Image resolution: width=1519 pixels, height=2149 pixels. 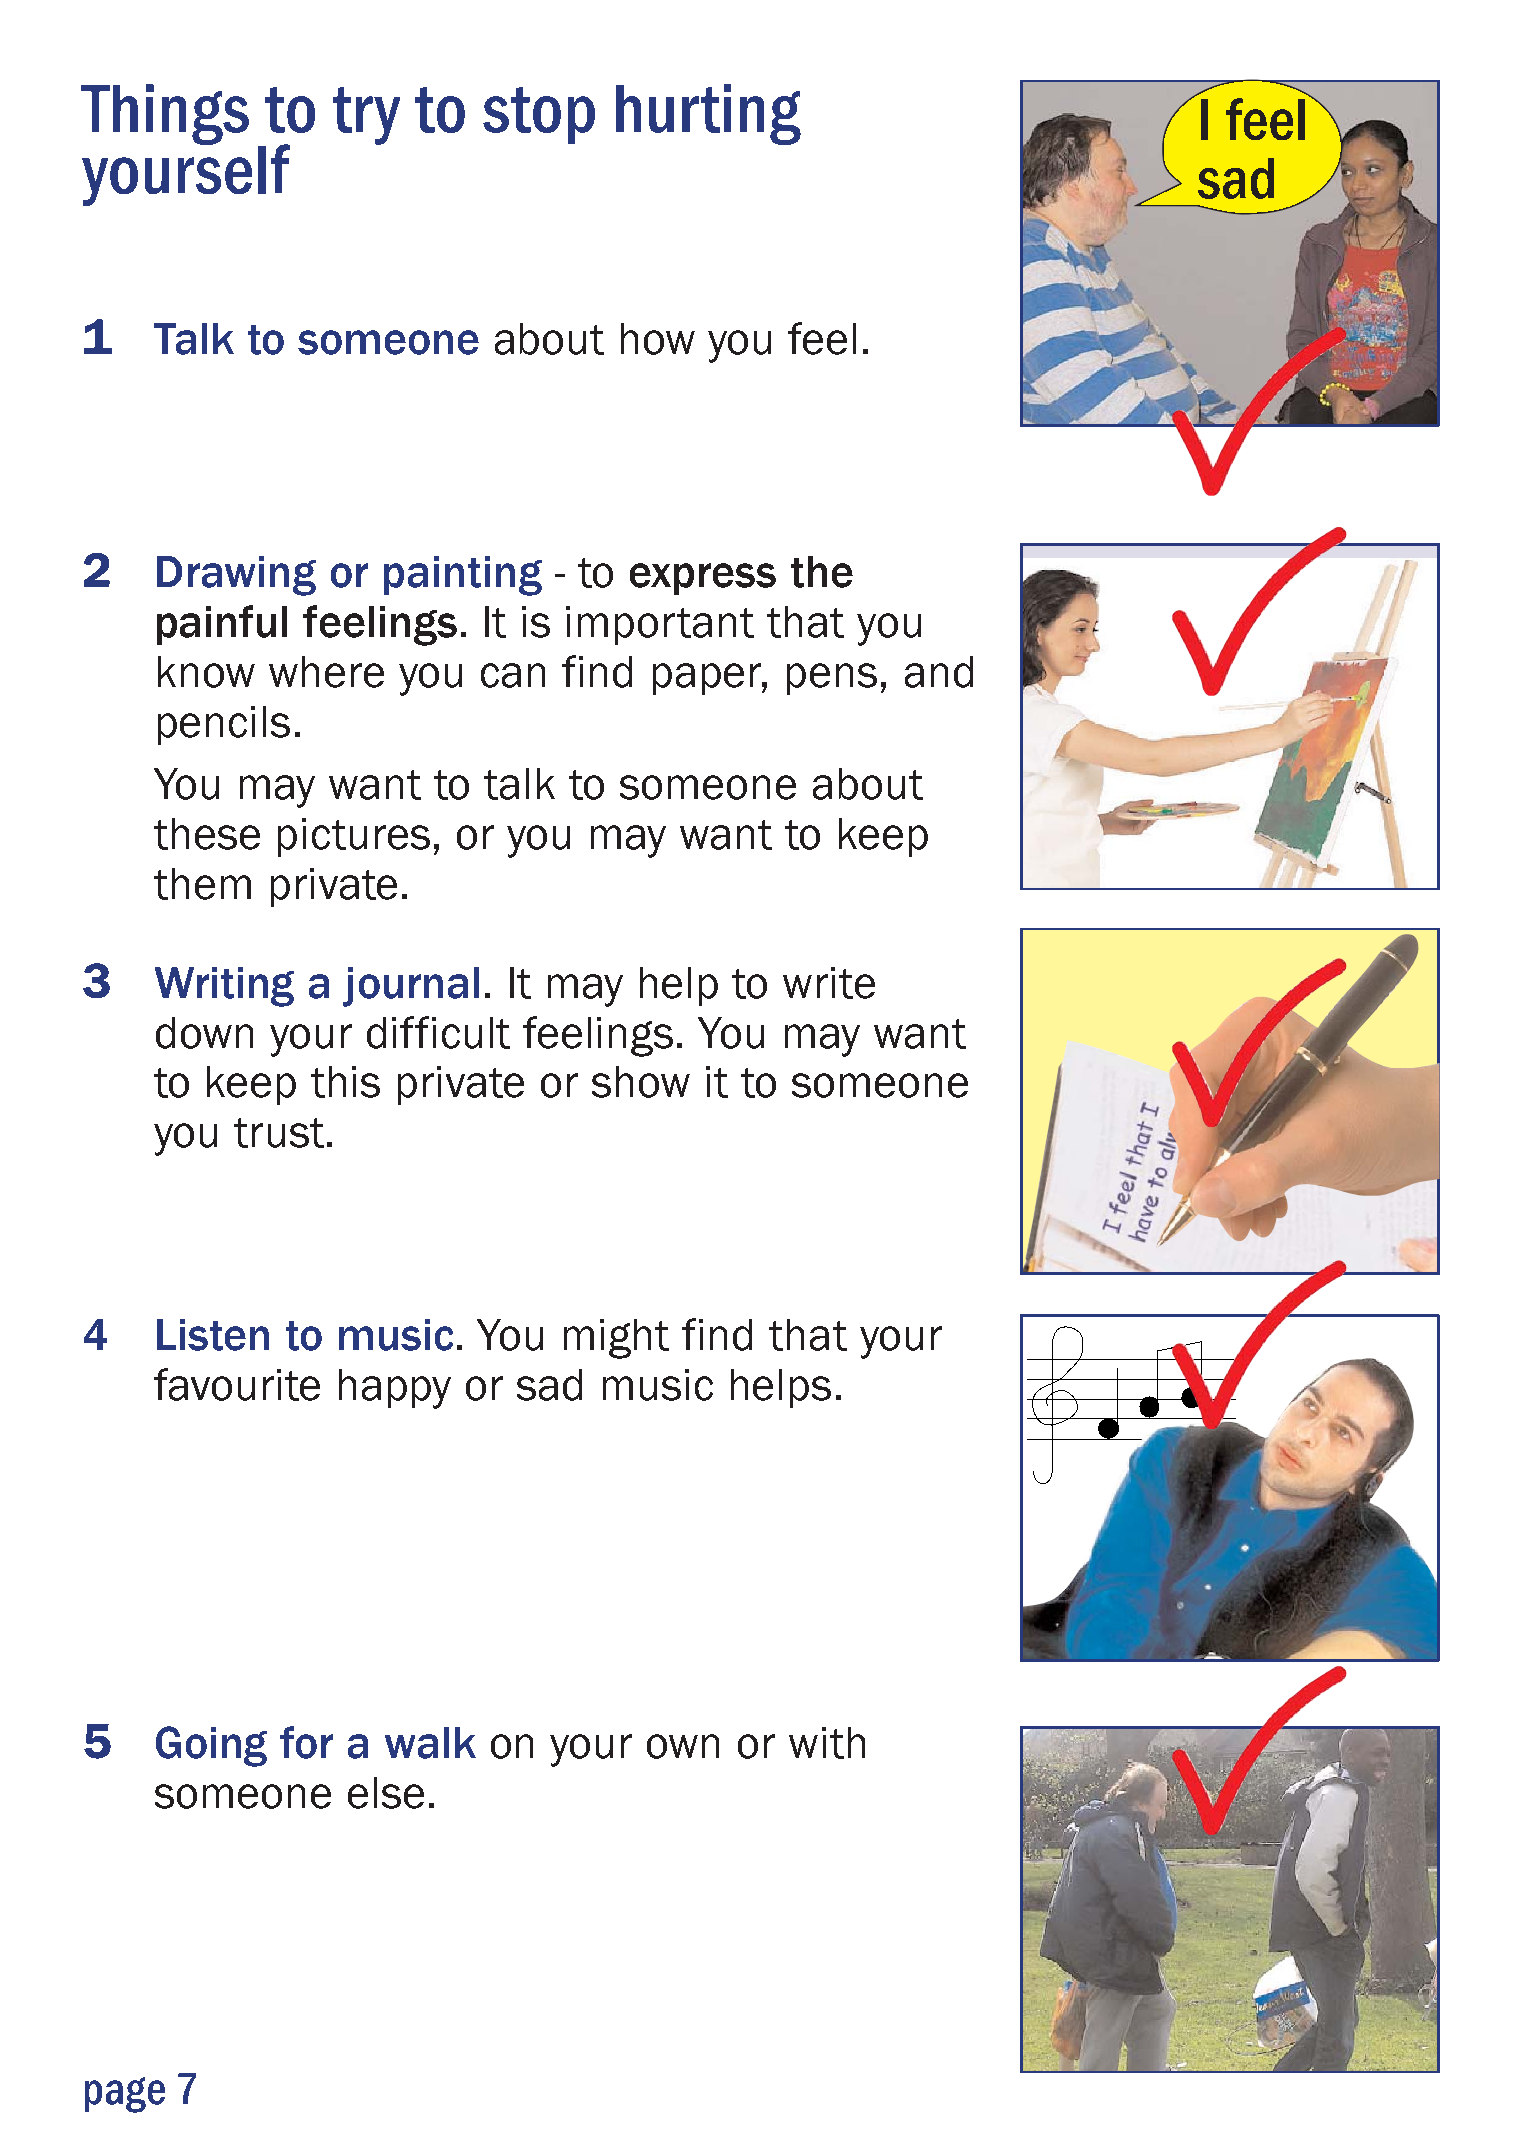 I want to click on Listen, so click(x=213, y=1335).
